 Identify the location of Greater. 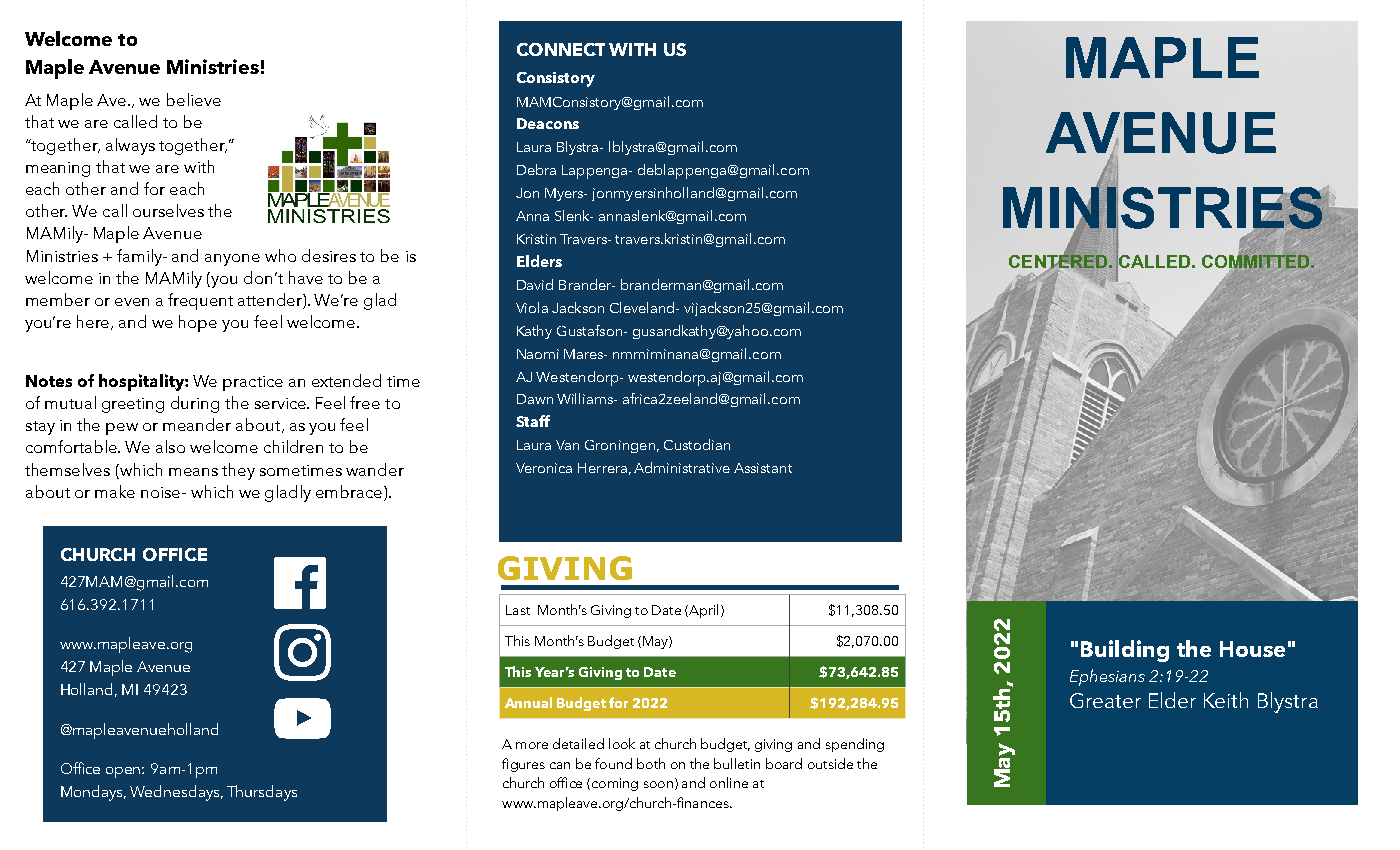
(1105, 700).
